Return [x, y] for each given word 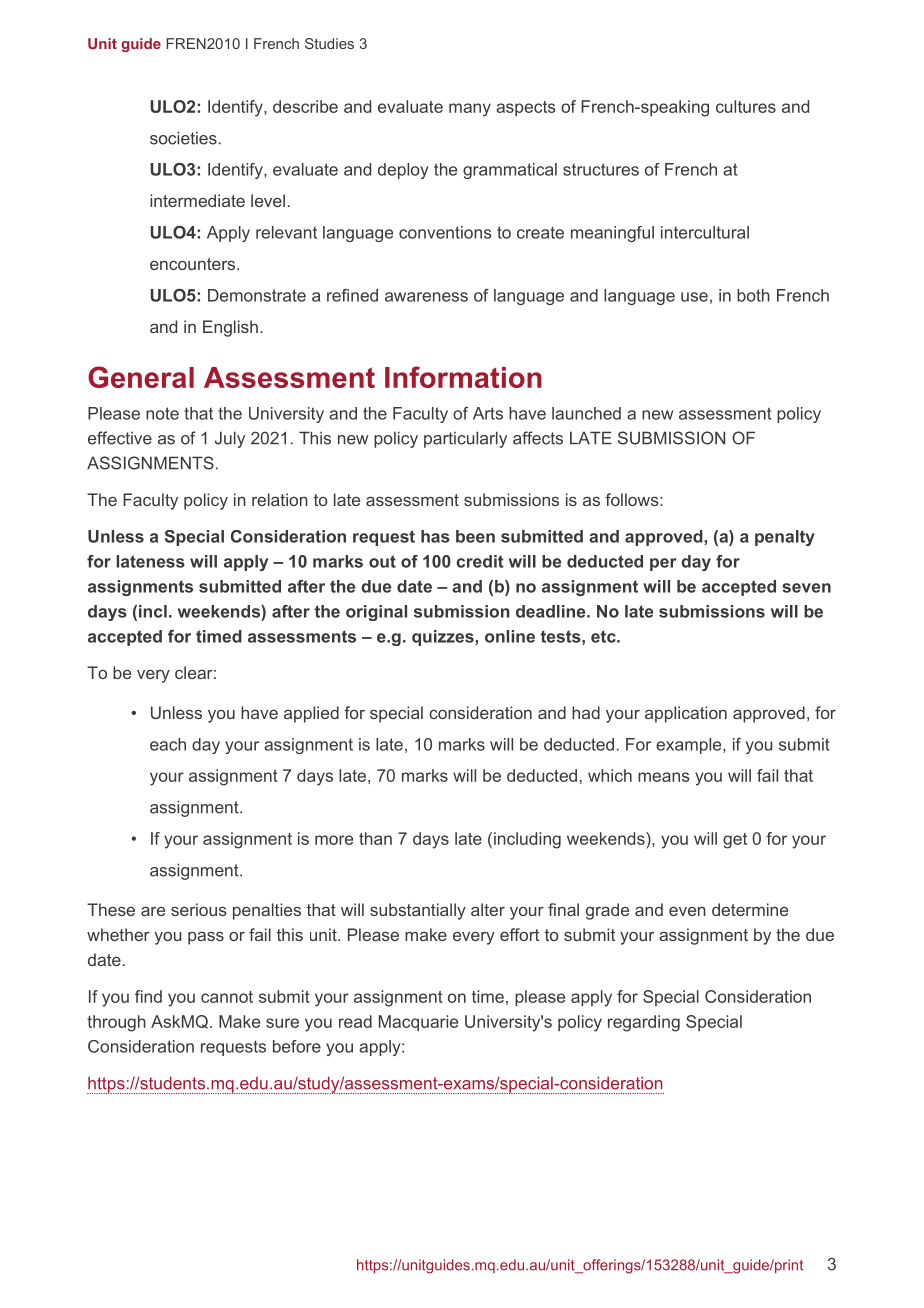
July [230, 439]
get [735, 841]
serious [199, 909]
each [168, 744]
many [470, 110]
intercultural [705, 232]
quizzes [444, 638]
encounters [194, 264]
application [686, 714]
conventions [445, 232]
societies [183, 138]
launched [586, 413]
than [375, 838]
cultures [746, 106]
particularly [465, 439]
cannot [227, 997]
